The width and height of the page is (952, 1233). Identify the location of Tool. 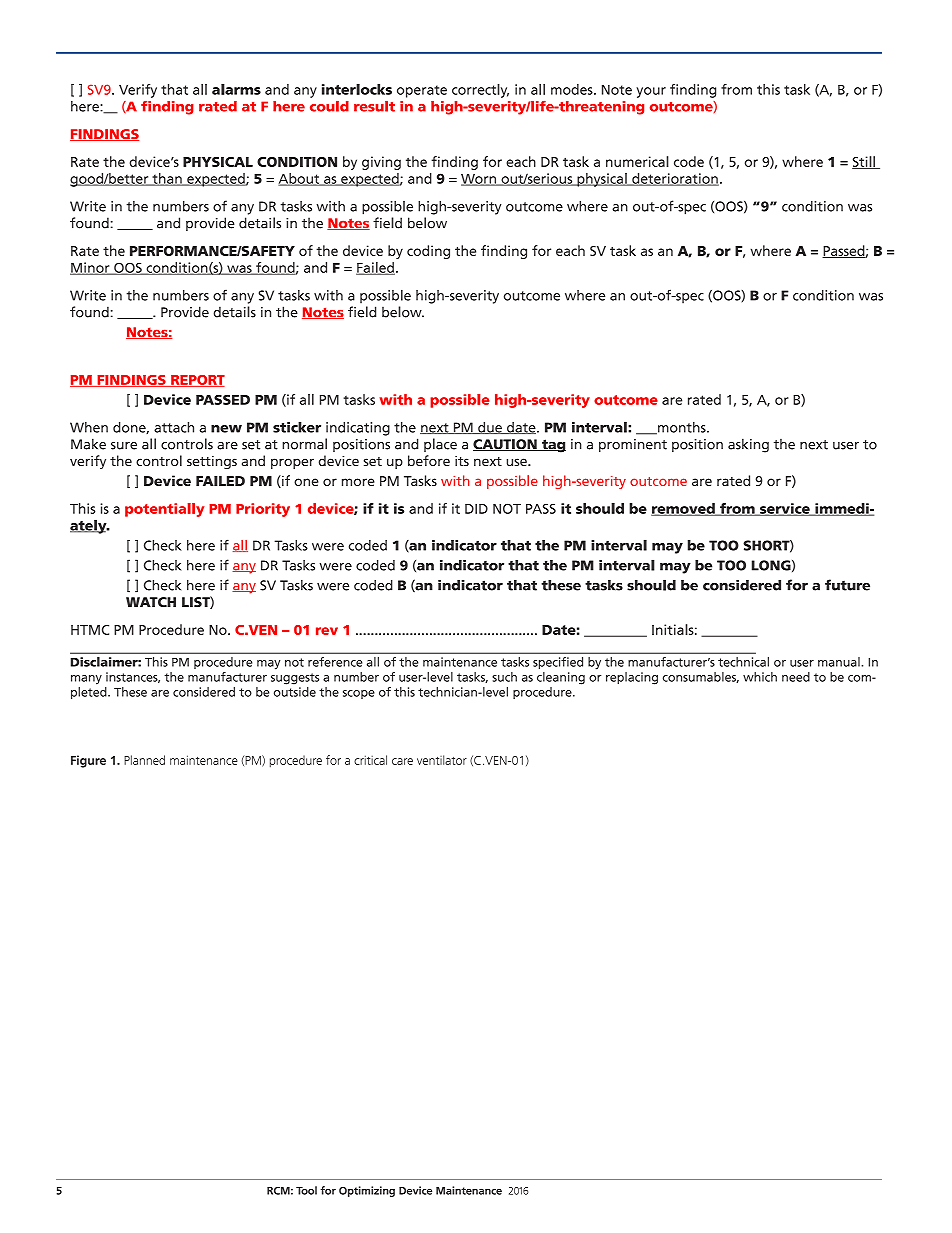
(306, 1190).
